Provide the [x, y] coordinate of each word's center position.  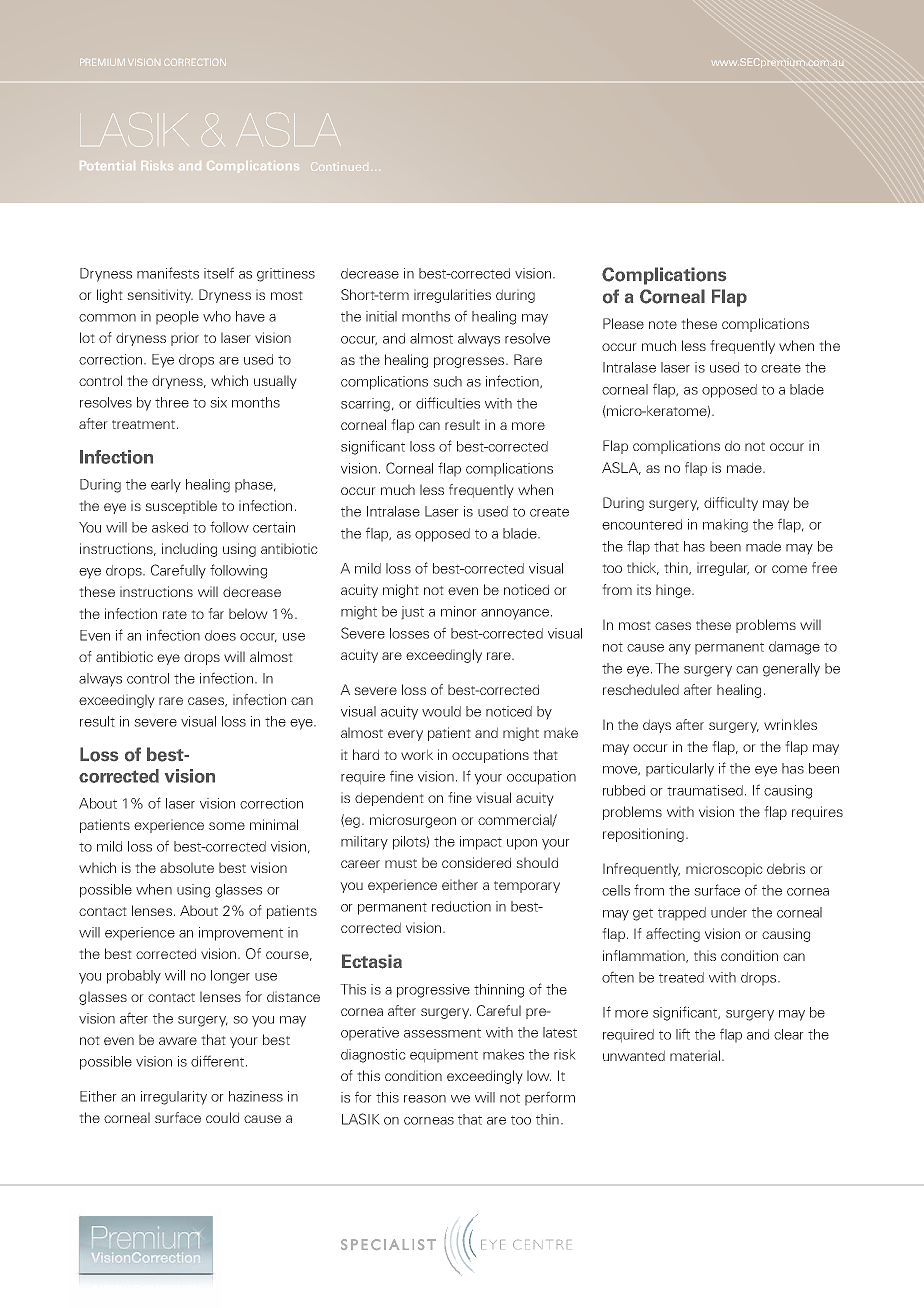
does [220, 635]
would [441, 711]
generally [791, 670]
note [663, 324]
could [222, 1117]
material [695, 1055]
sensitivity [160, 296]
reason [425, 1099]
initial [381, 316]
